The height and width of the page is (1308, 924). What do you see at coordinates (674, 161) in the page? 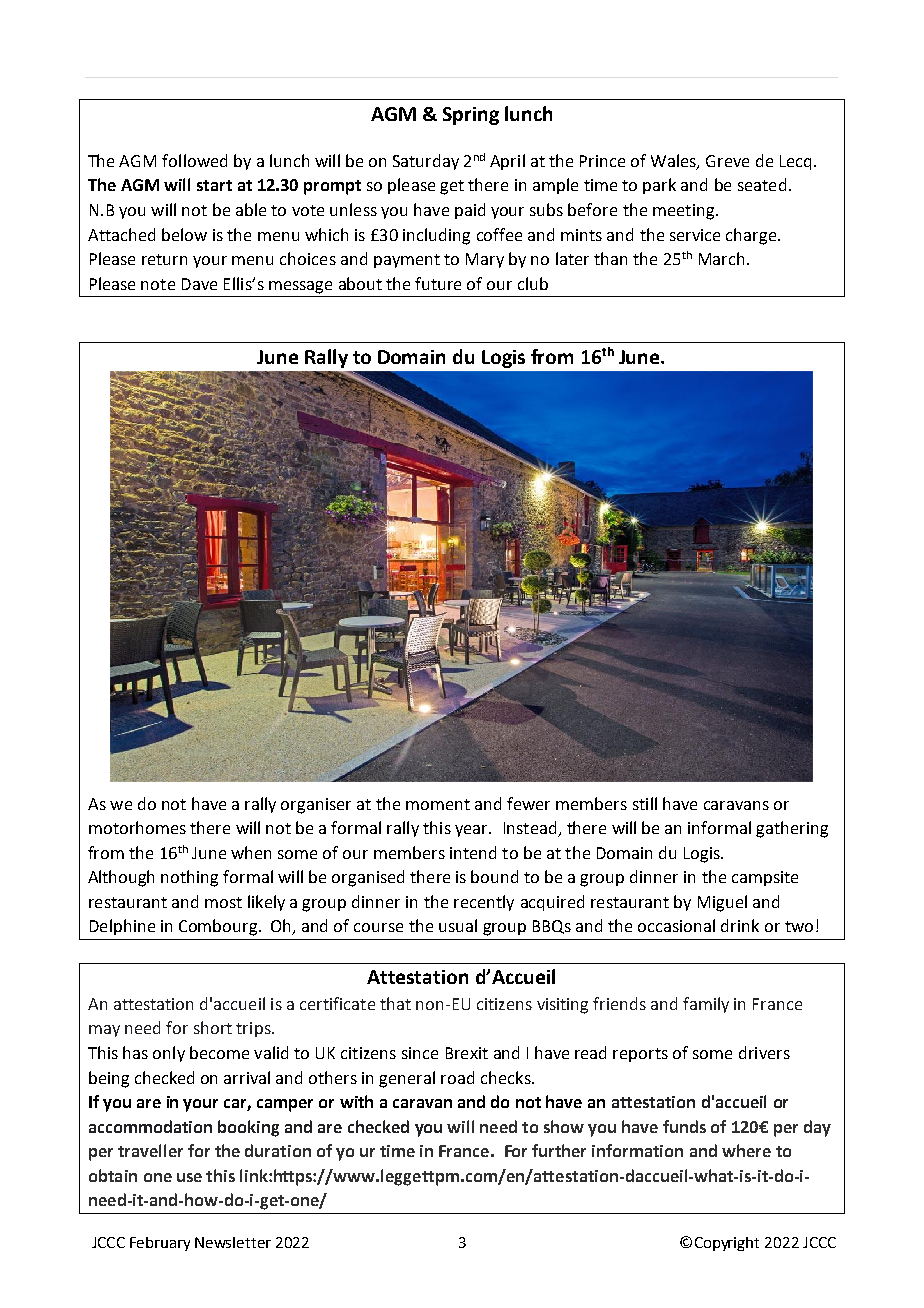
I see `Wales` at bounding box center [674, 161].
